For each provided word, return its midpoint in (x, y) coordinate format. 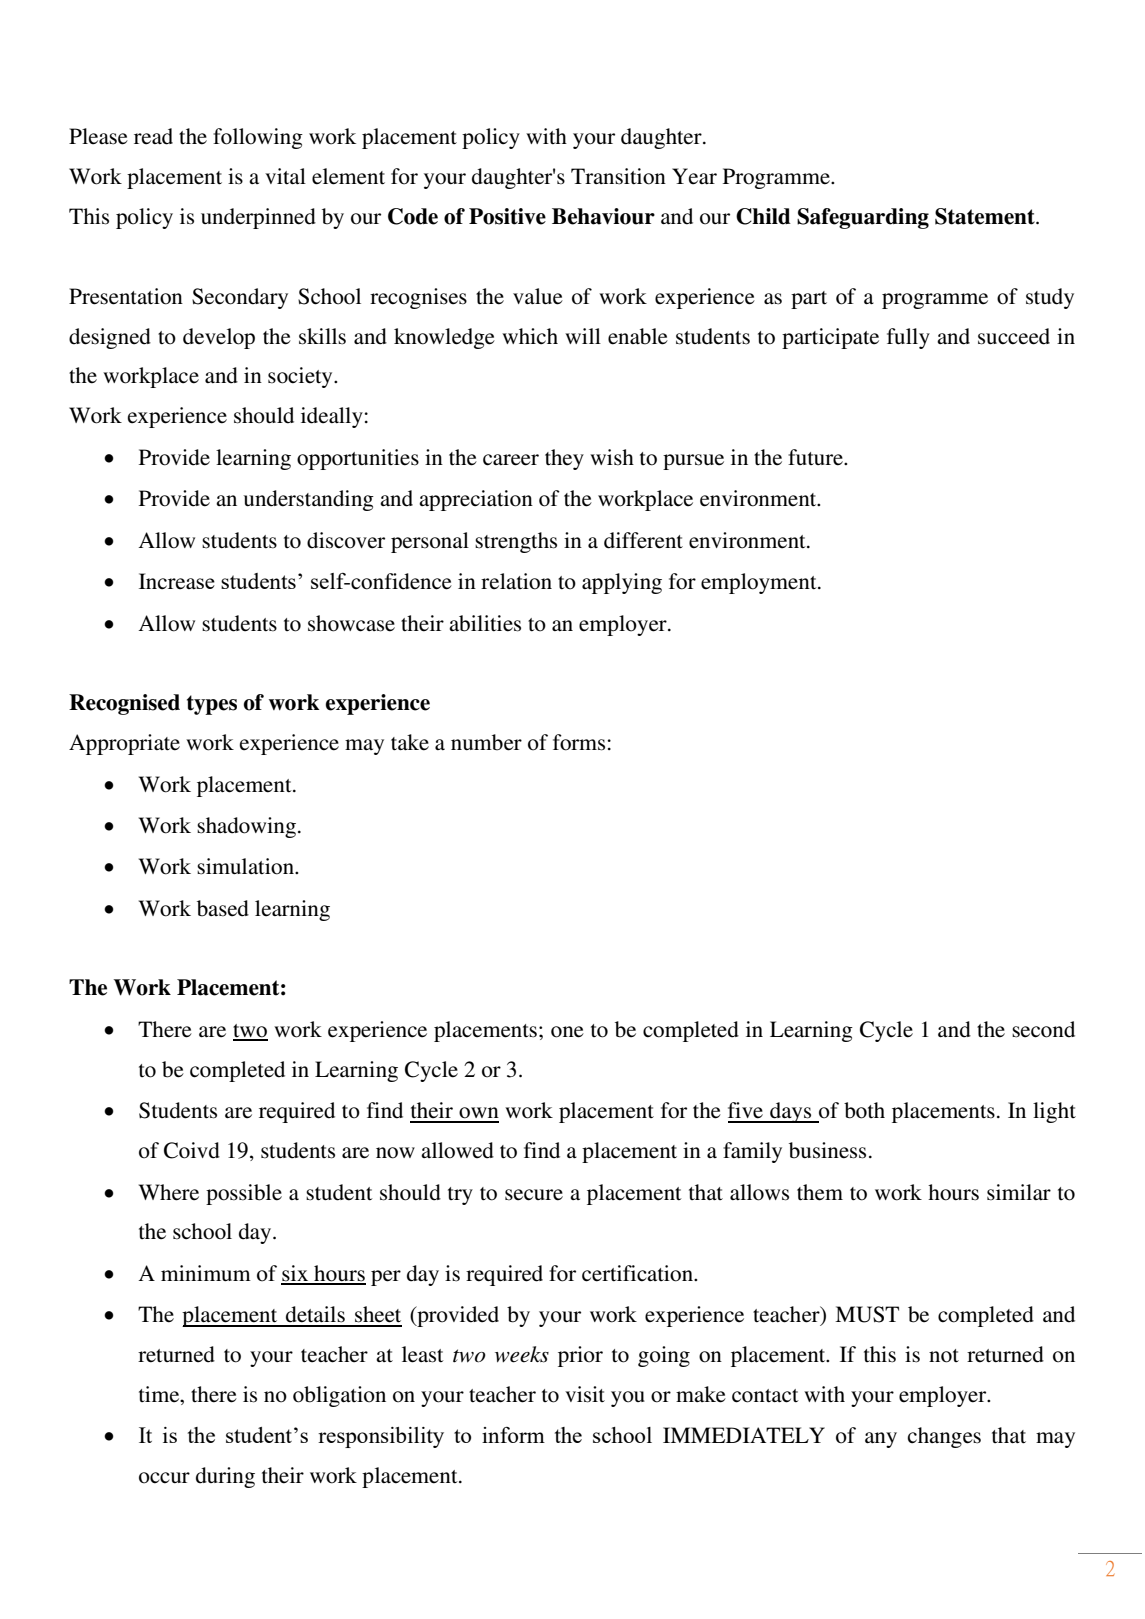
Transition (618, 176)
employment (760, 583)
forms (579, 742)
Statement (986, 216)
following (258, 138)
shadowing (246, 827)
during (225, 1477)
